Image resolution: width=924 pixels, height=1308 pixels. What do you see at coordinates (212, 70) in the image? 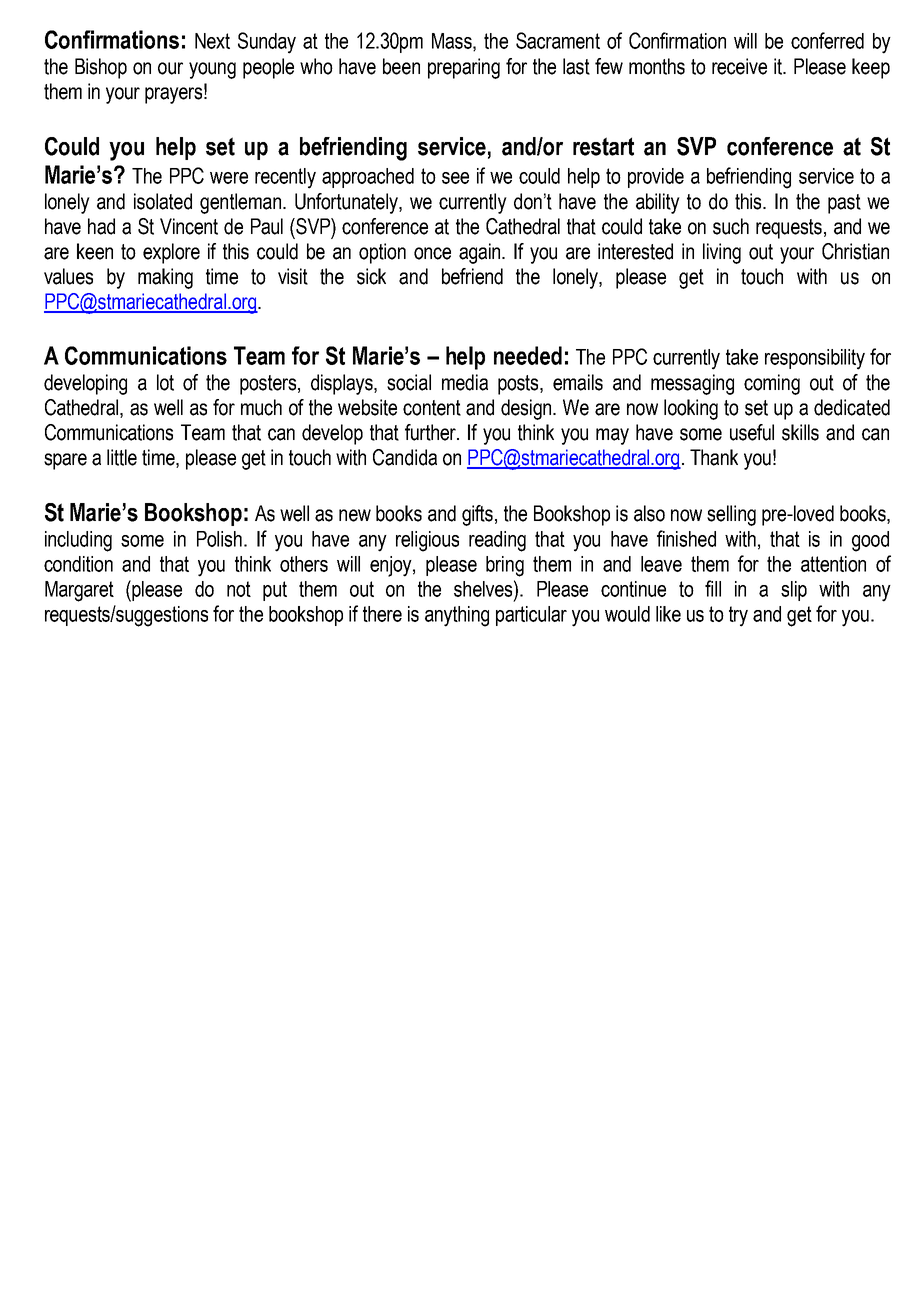
I see `young` at bounding box center [212, 70].
